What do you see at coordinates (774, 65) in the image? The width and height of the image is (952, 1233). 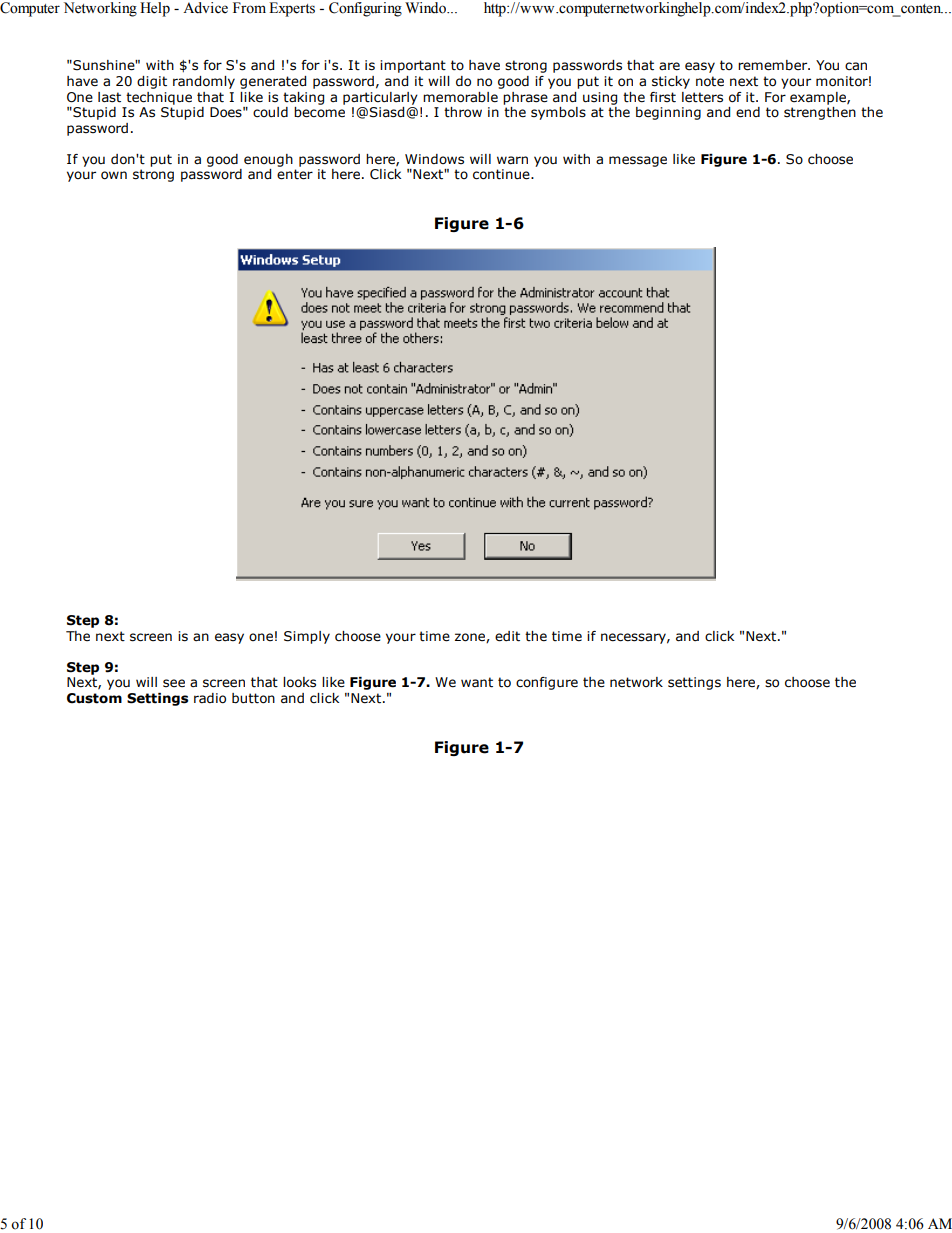 I see `remember` at bounding box center [774, 65].
